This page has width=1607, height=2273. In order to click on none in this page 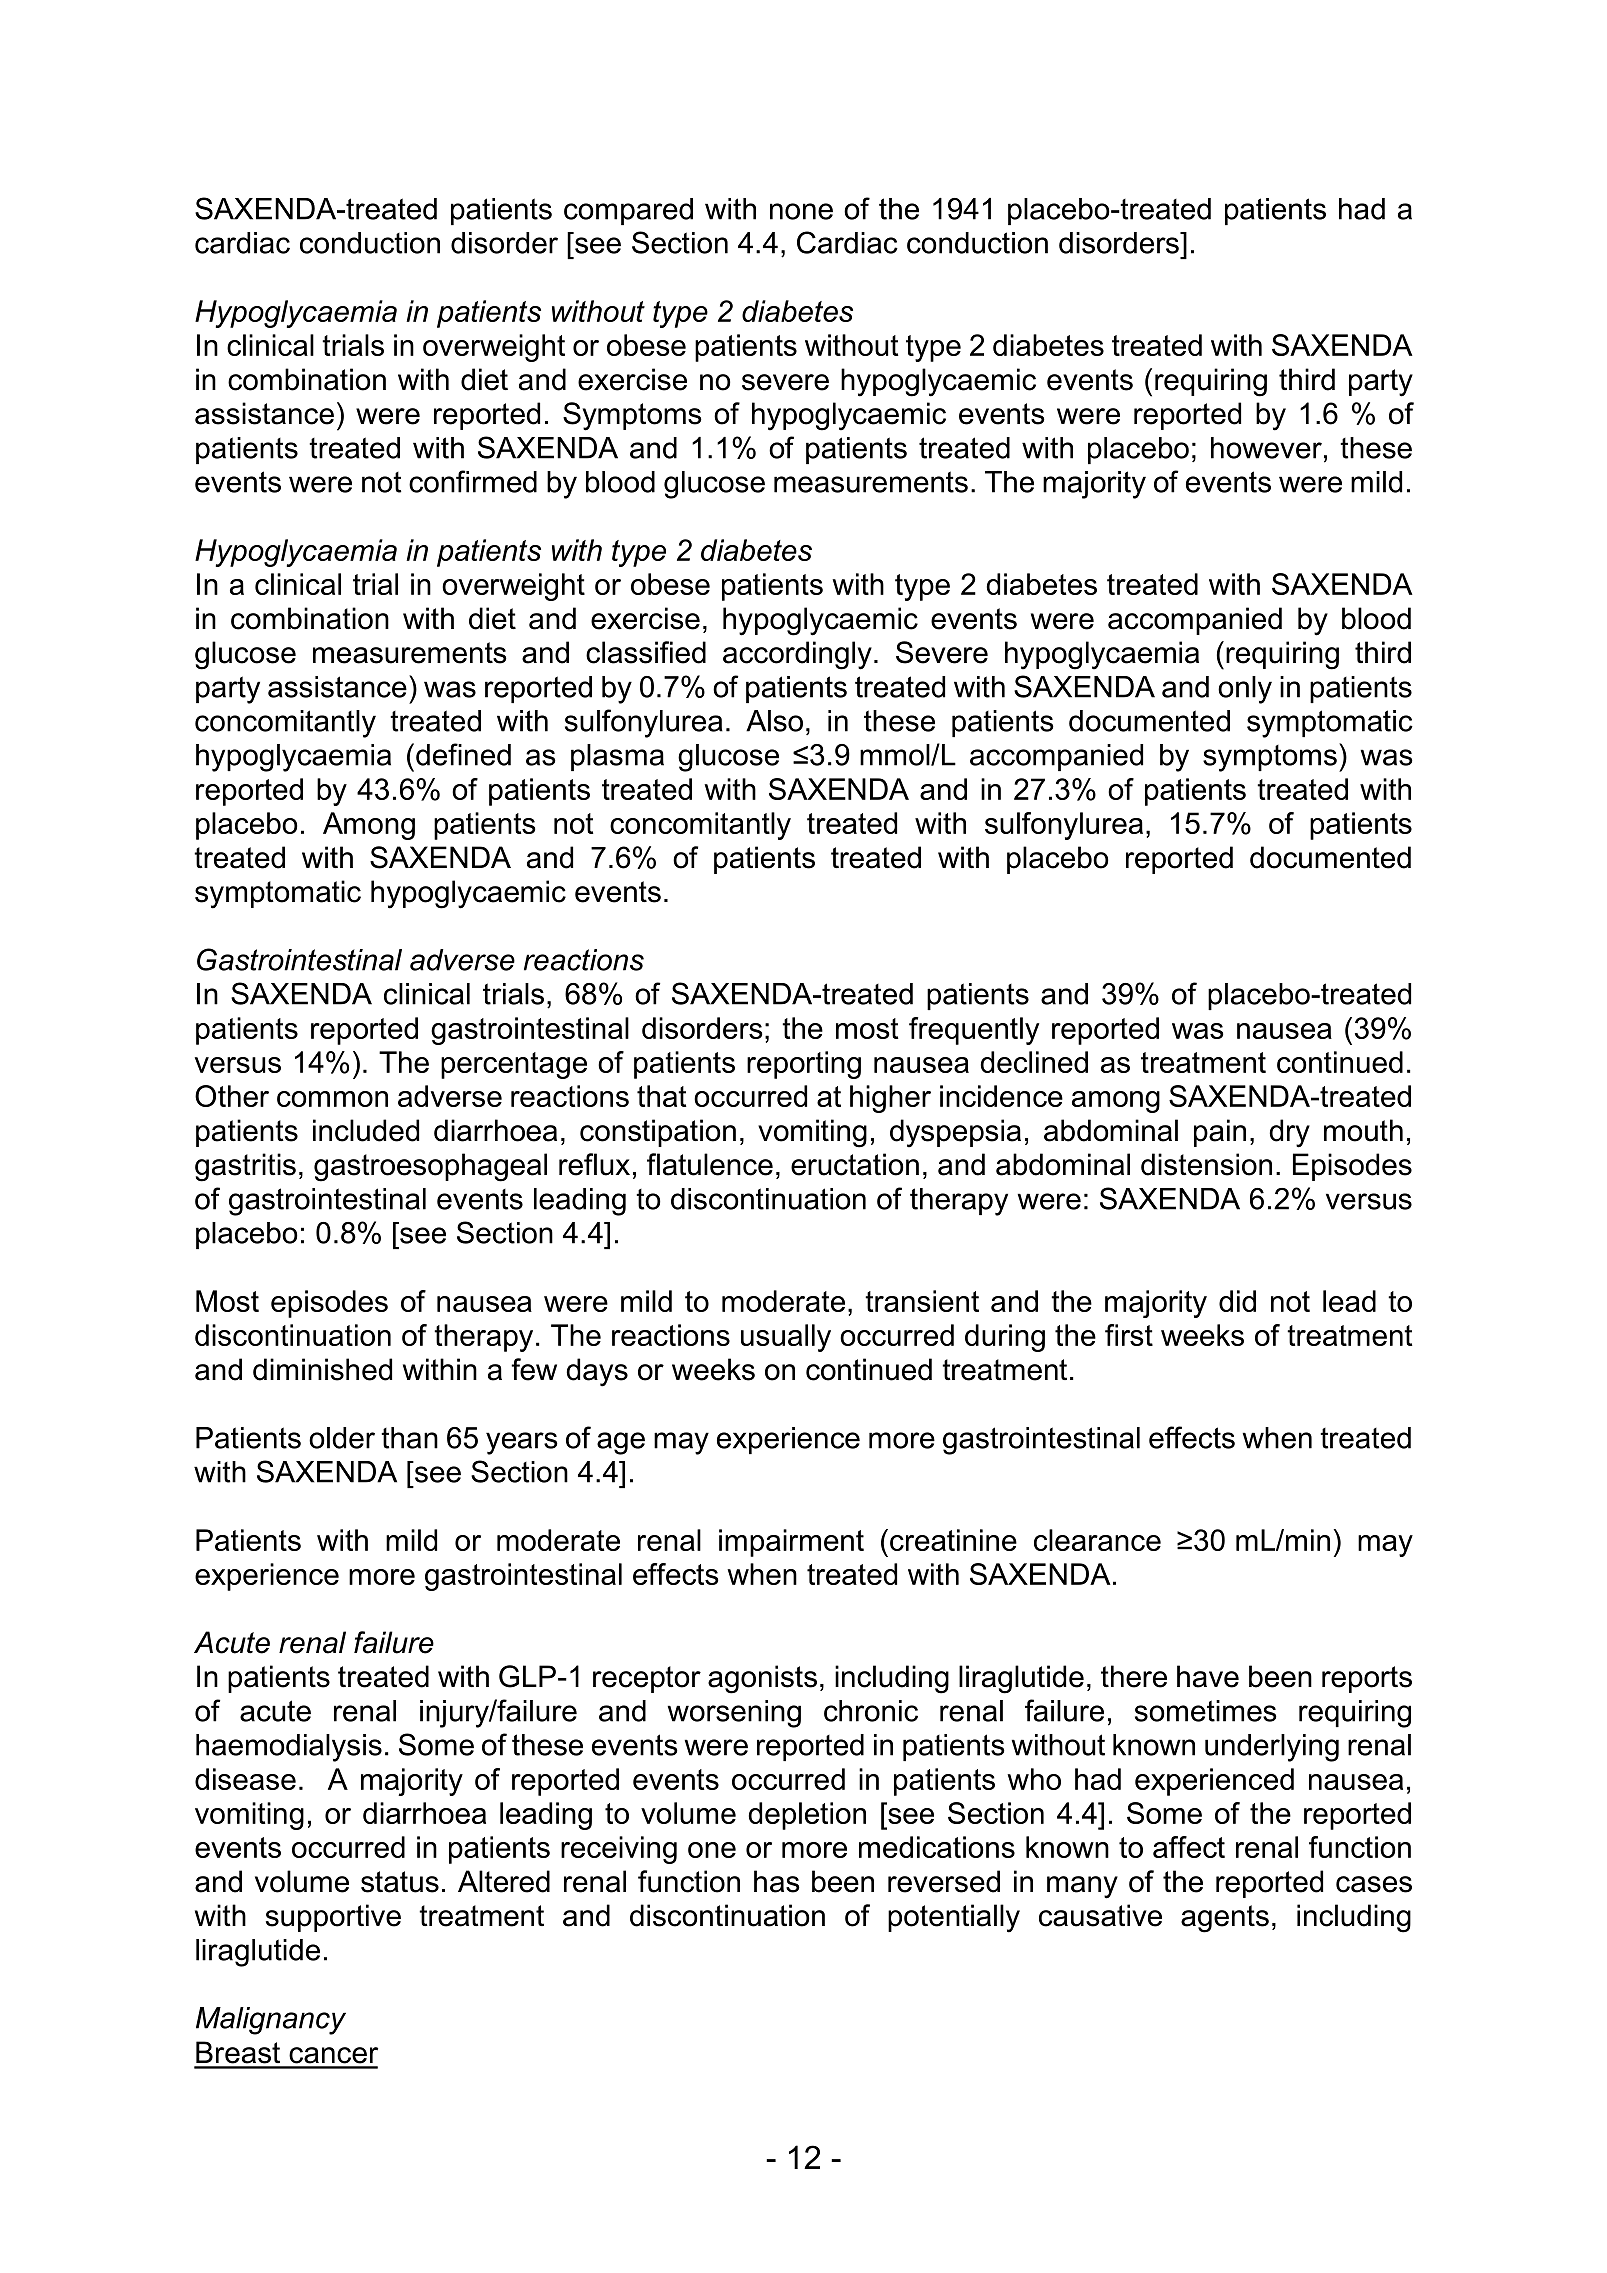, I will do `click(801, 211)`.
